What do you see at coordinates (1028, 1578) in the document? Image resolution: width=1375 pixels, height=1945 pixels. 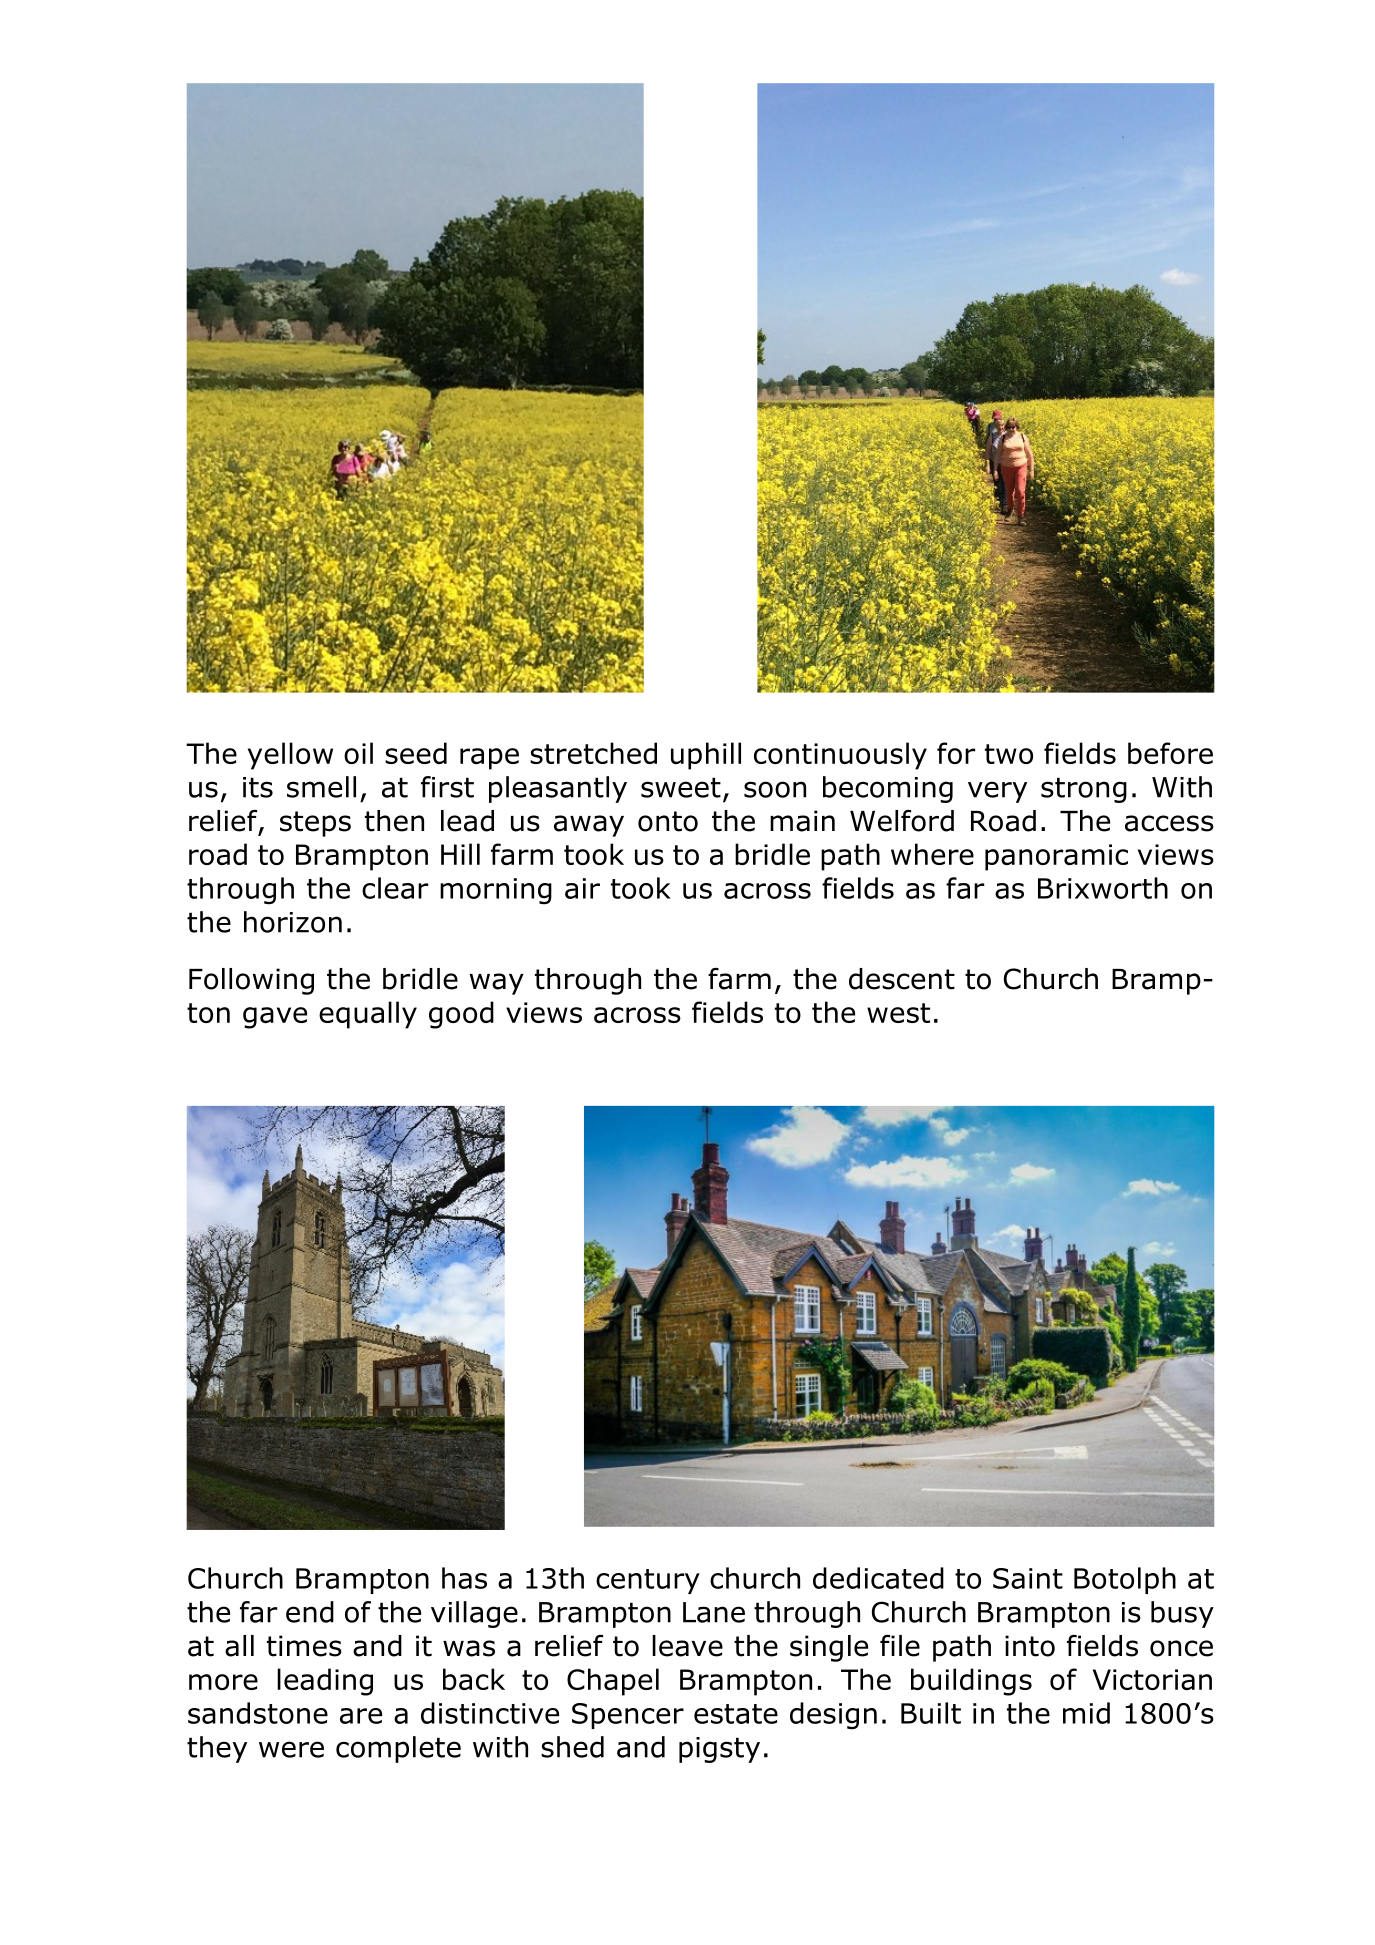 I see `Saint` at bounding box center [1028, 1578].
